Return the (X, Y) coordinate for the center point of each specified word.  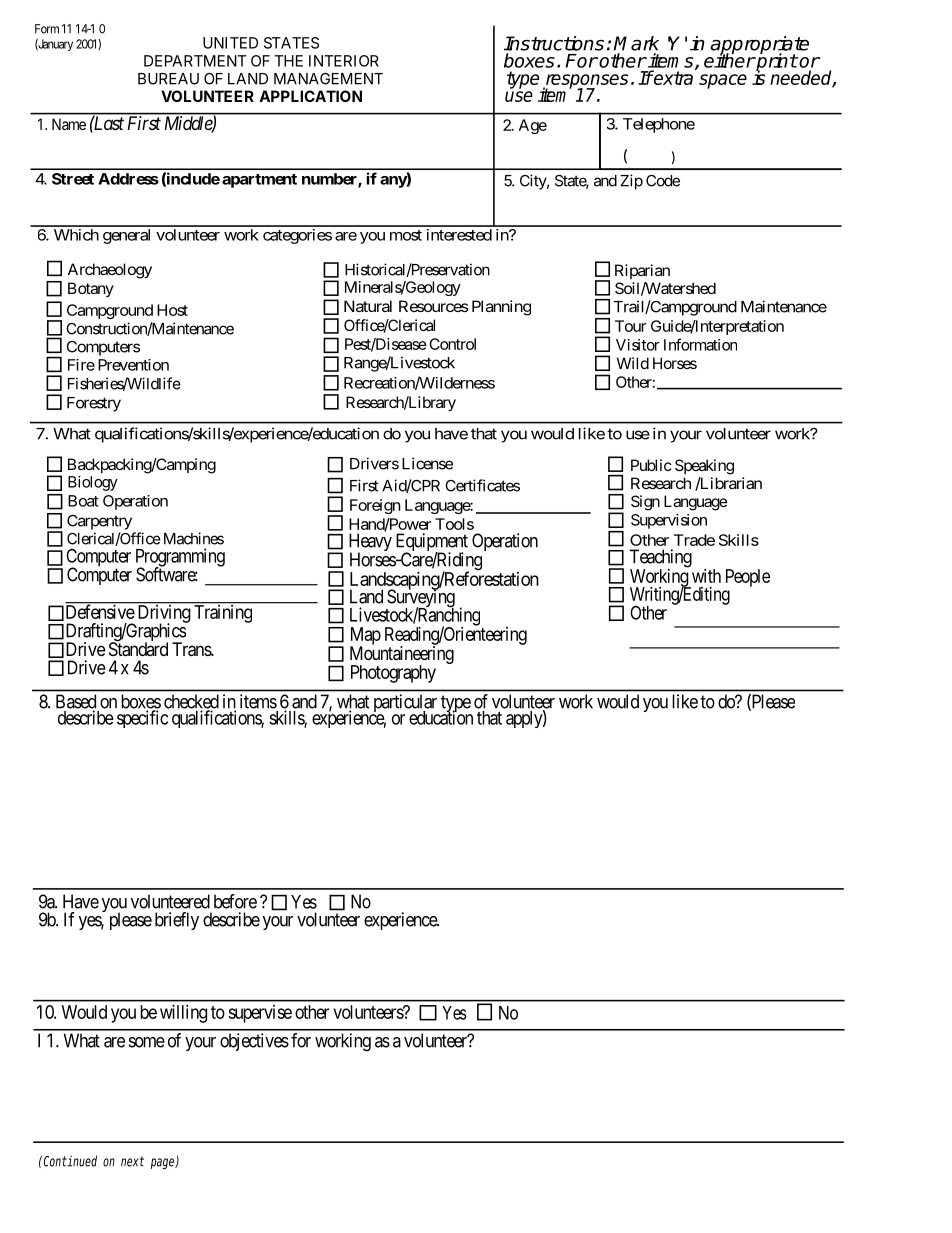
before (235, 901)
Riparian (642, 271)
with (706, 576)
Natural (368, 306)
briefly (177, 921)
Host (172, 310)
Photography (393, 674)
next (132, 1161)
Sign (645, 503)
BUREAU (168, 79)
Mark (636, 43)
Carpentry (99, 522)
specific (142, 719)
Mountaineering (402, 656)
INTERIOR (344, 61)
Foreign (375, 506)
